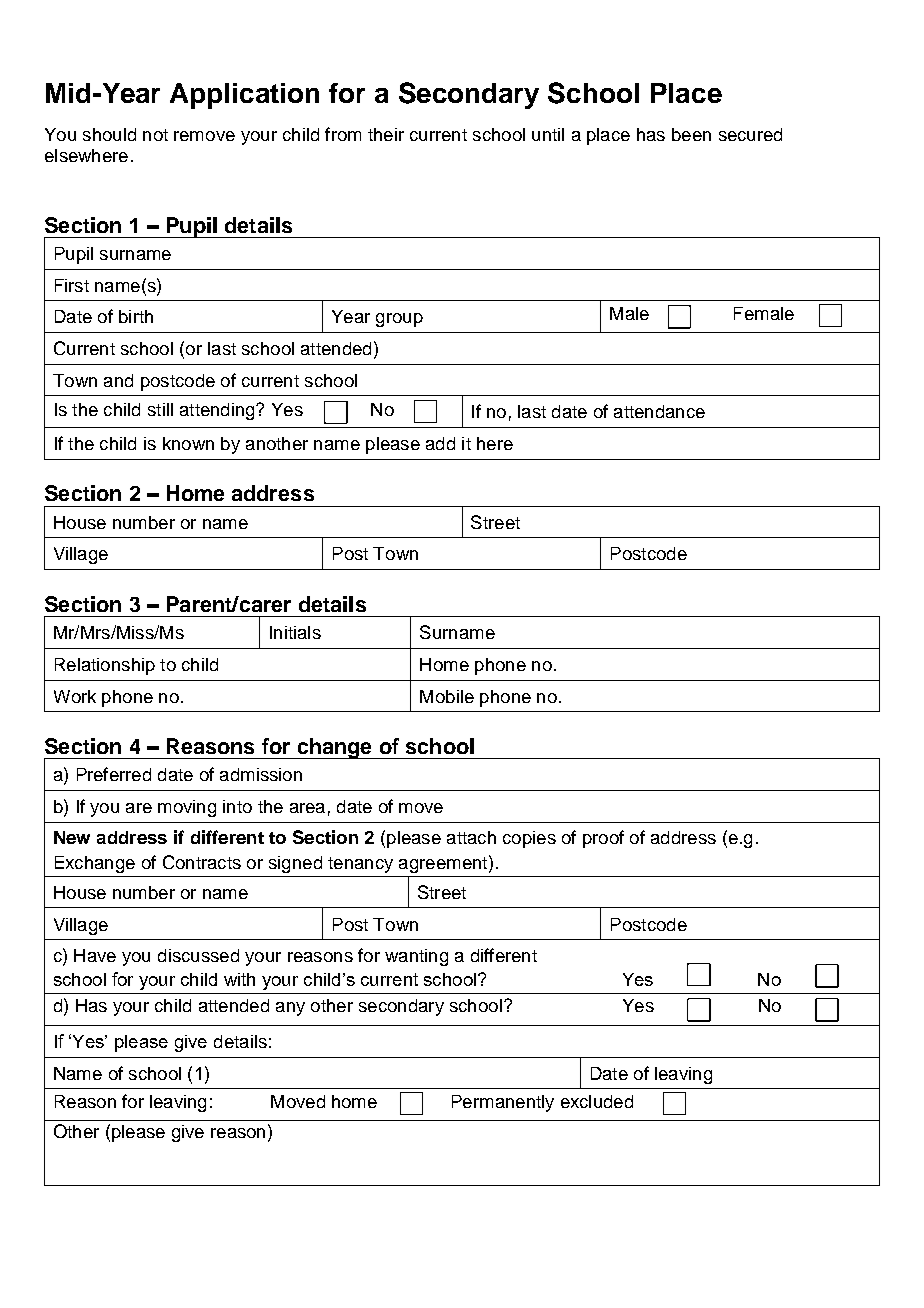  Describe the element at coordinates (659, 411) in the screenshot. I see `attendance` at that location.
